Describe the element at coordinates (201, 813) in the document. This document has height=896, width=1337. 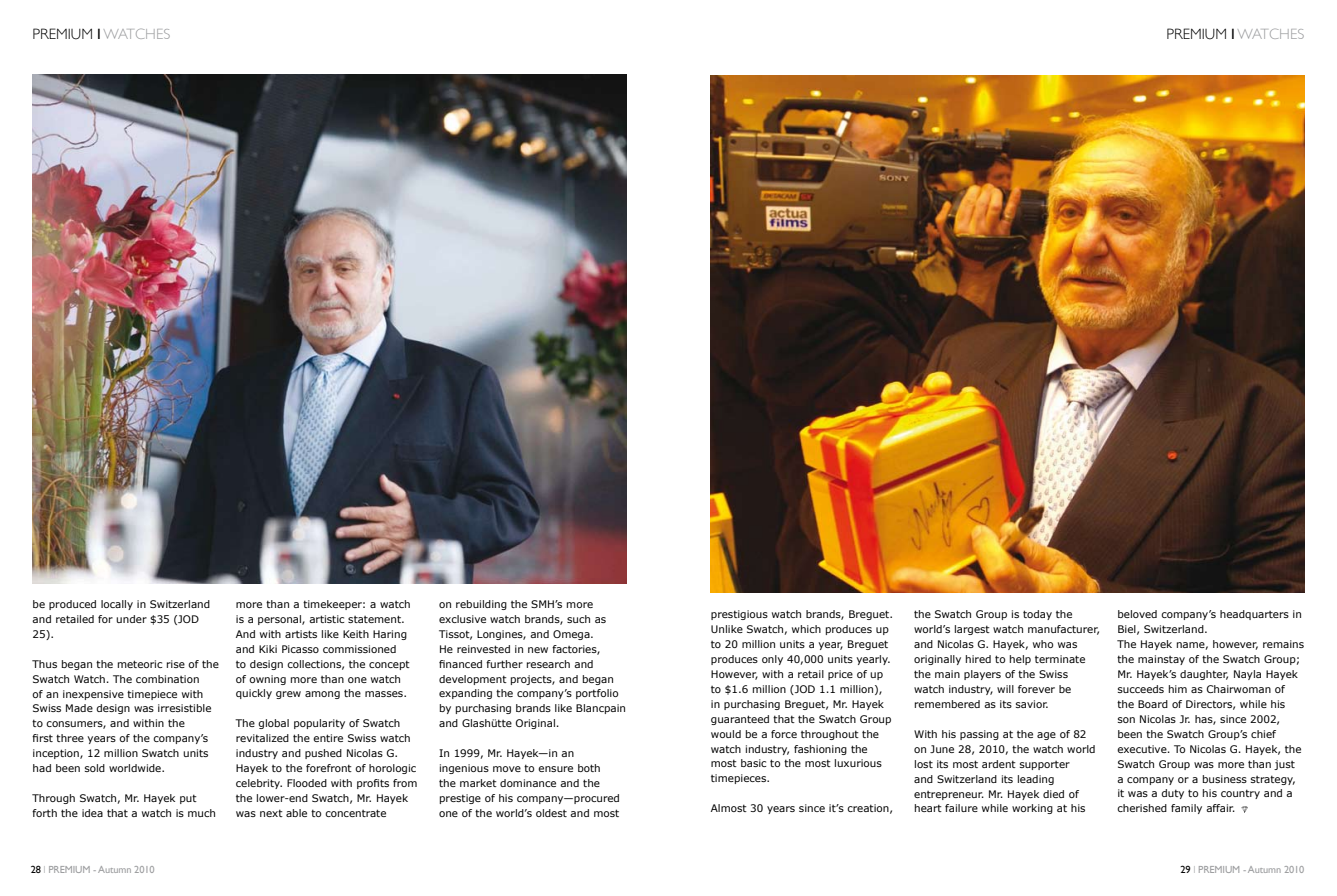
I see `much` at that location.
